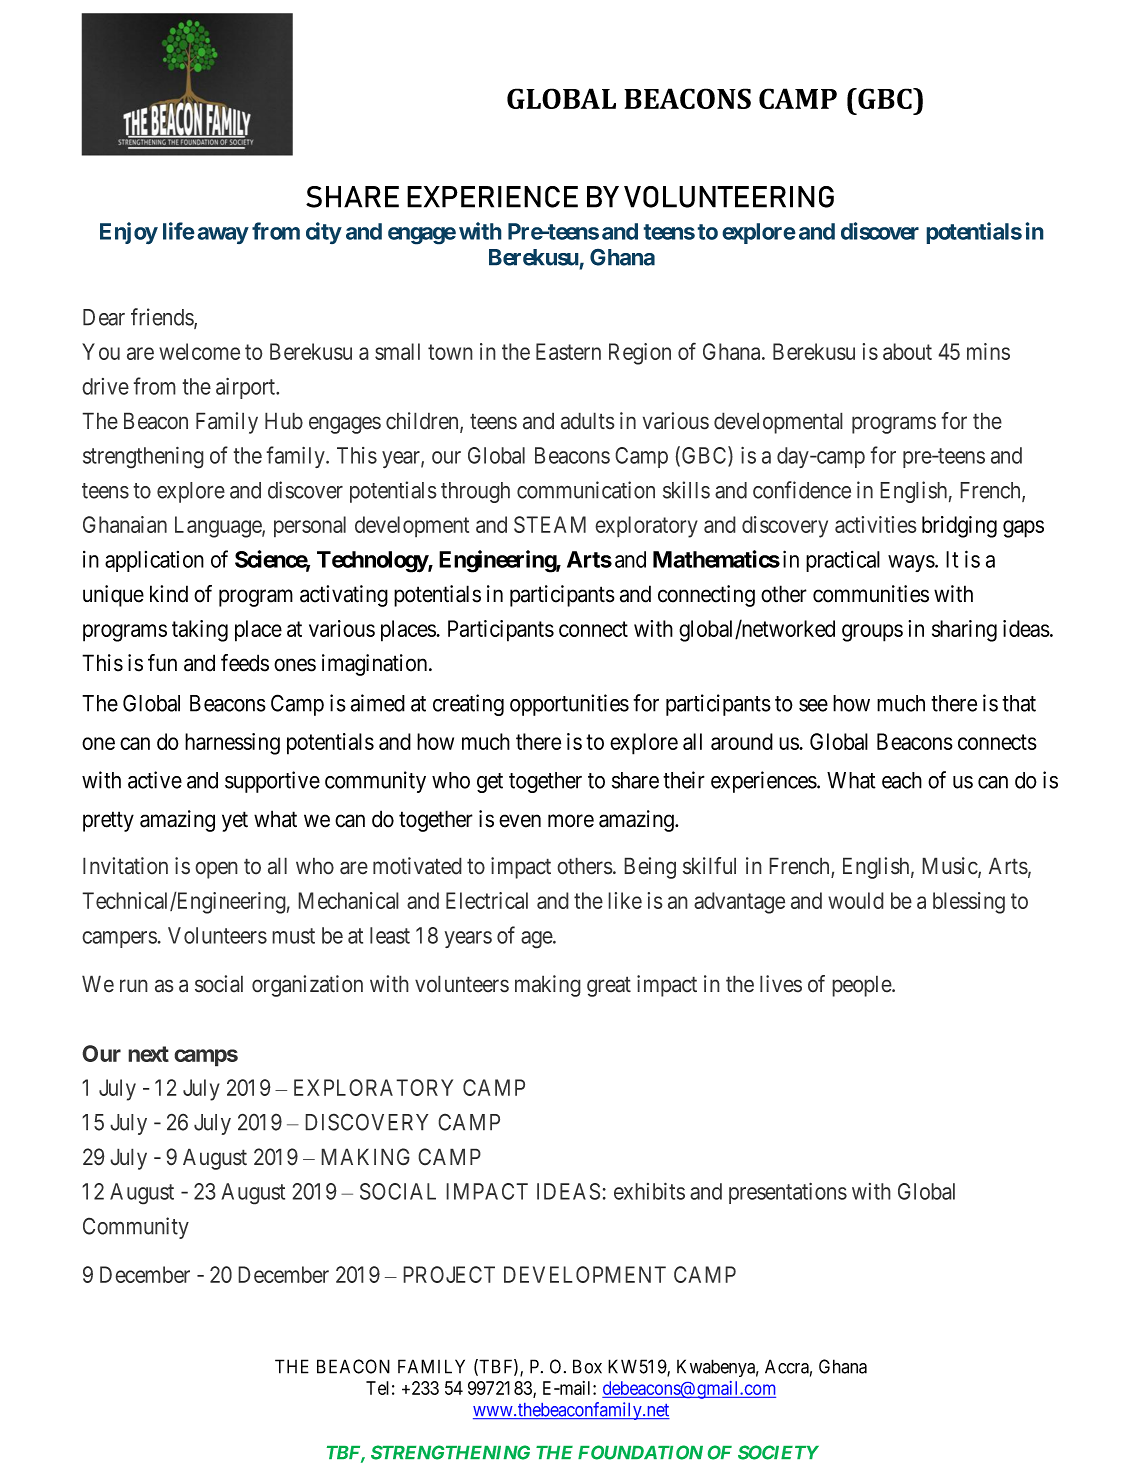 The image size is (1142, 1477). I want to click on Eastern, so click(568, 351).
